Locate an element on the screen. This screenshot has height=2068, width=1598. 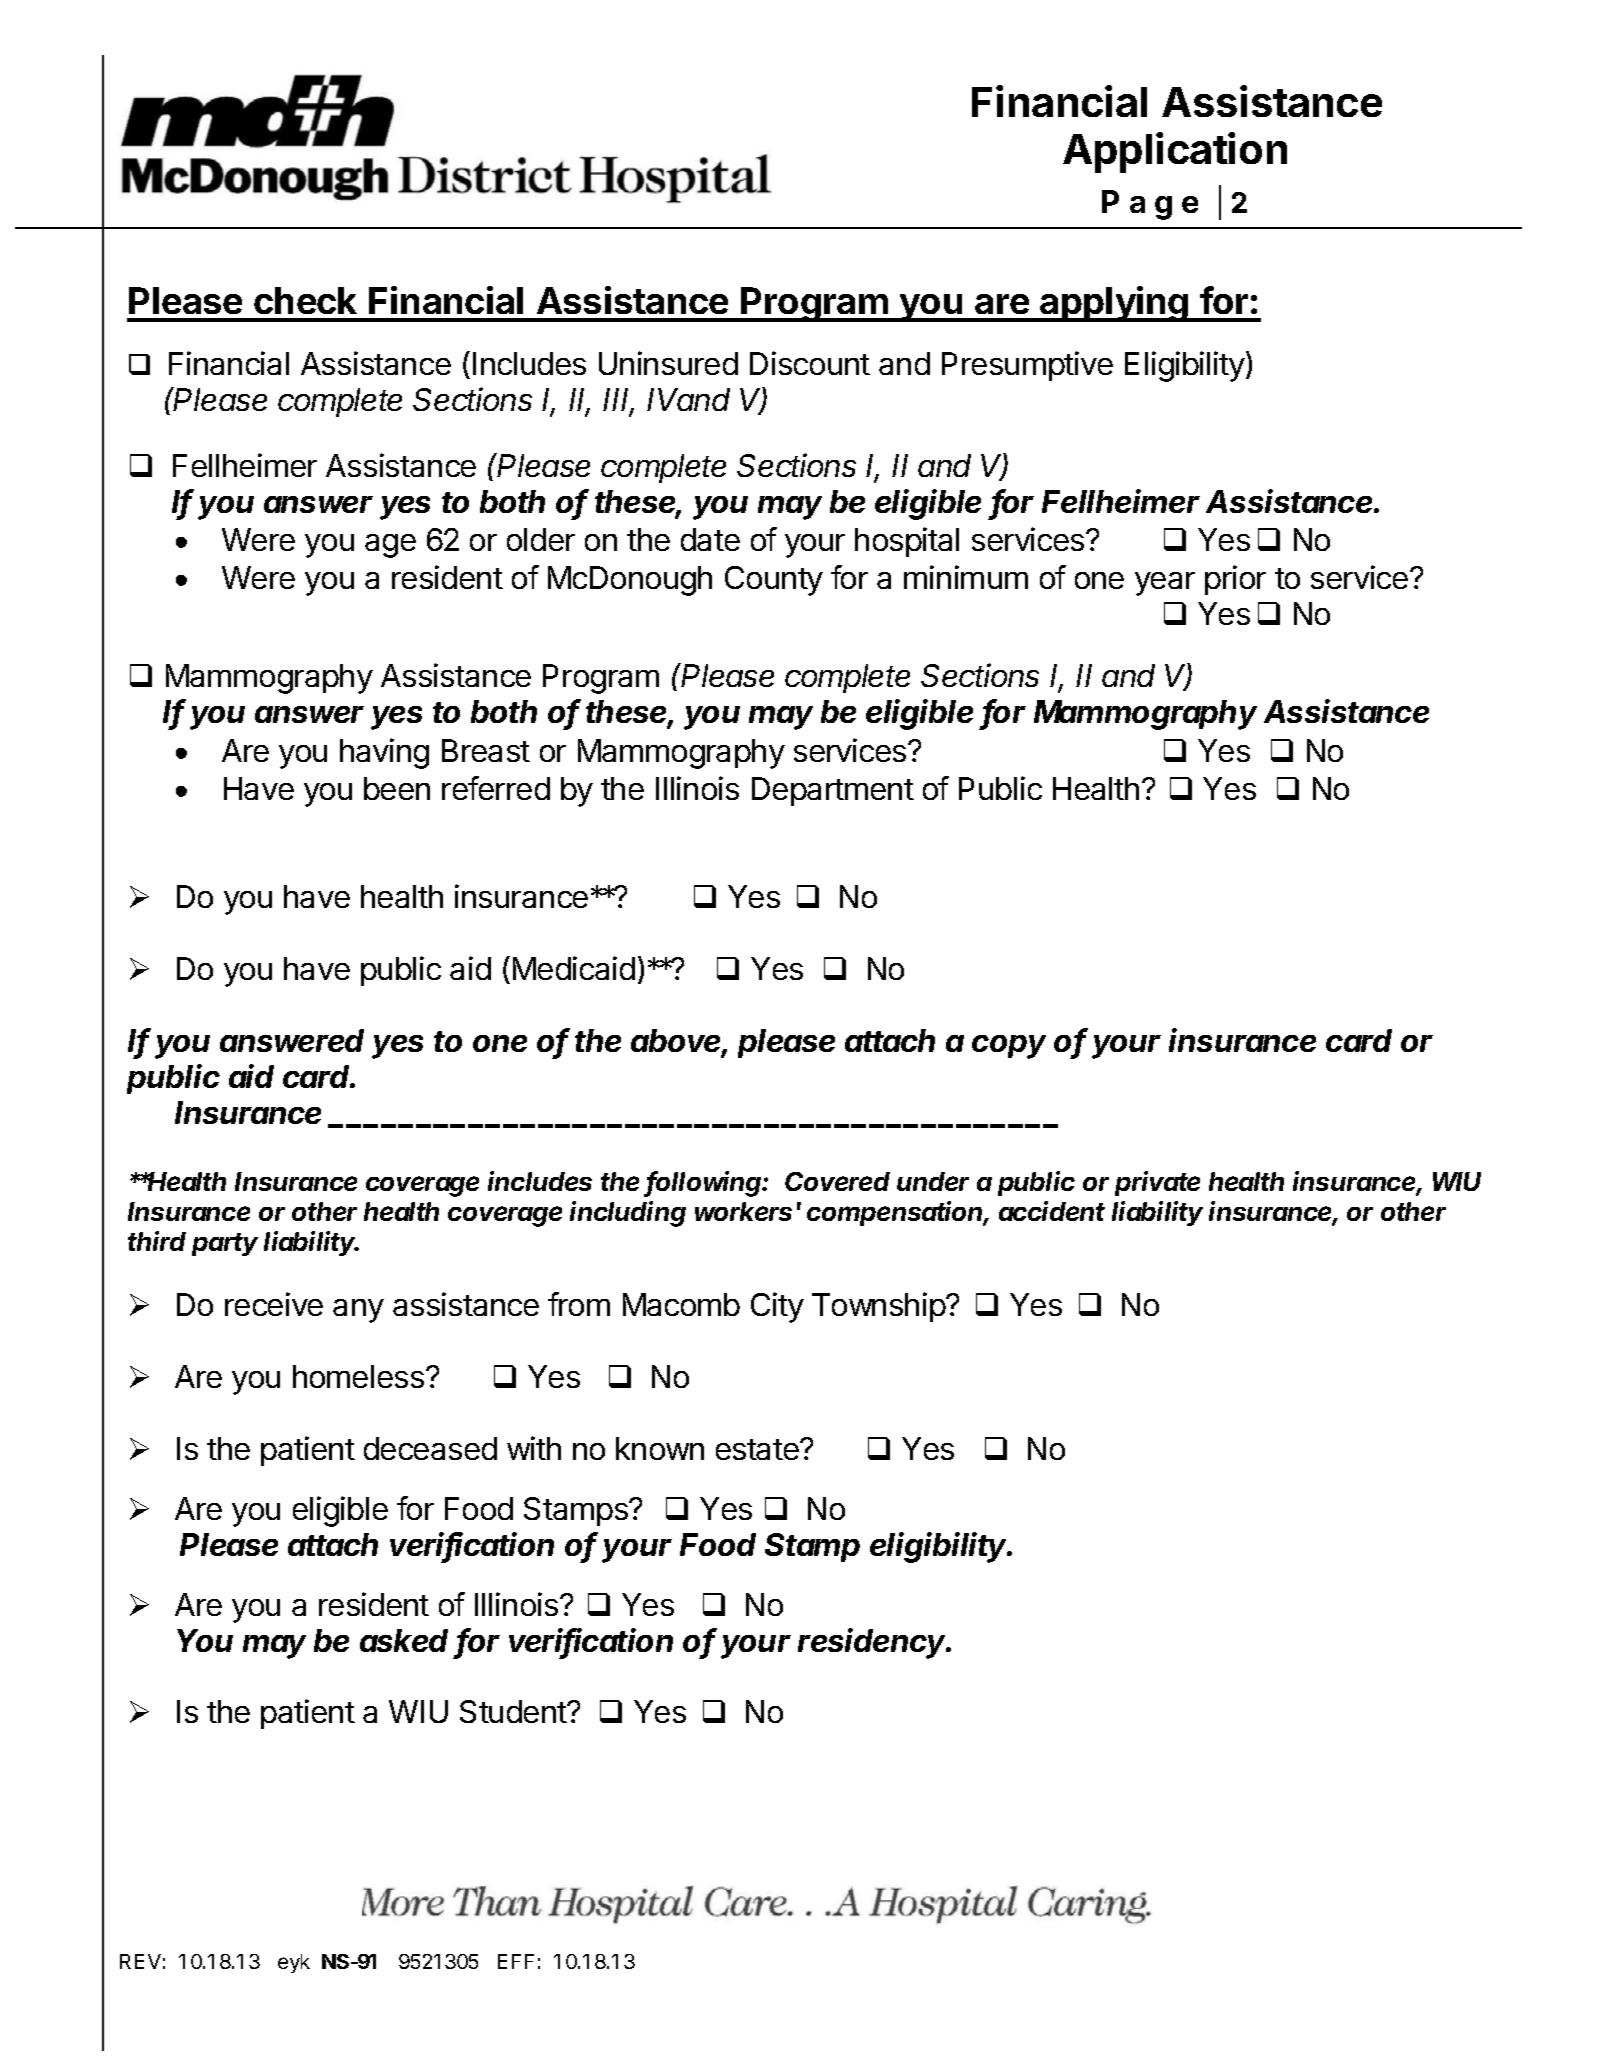
Student is located at coordinates (514, 1711).
